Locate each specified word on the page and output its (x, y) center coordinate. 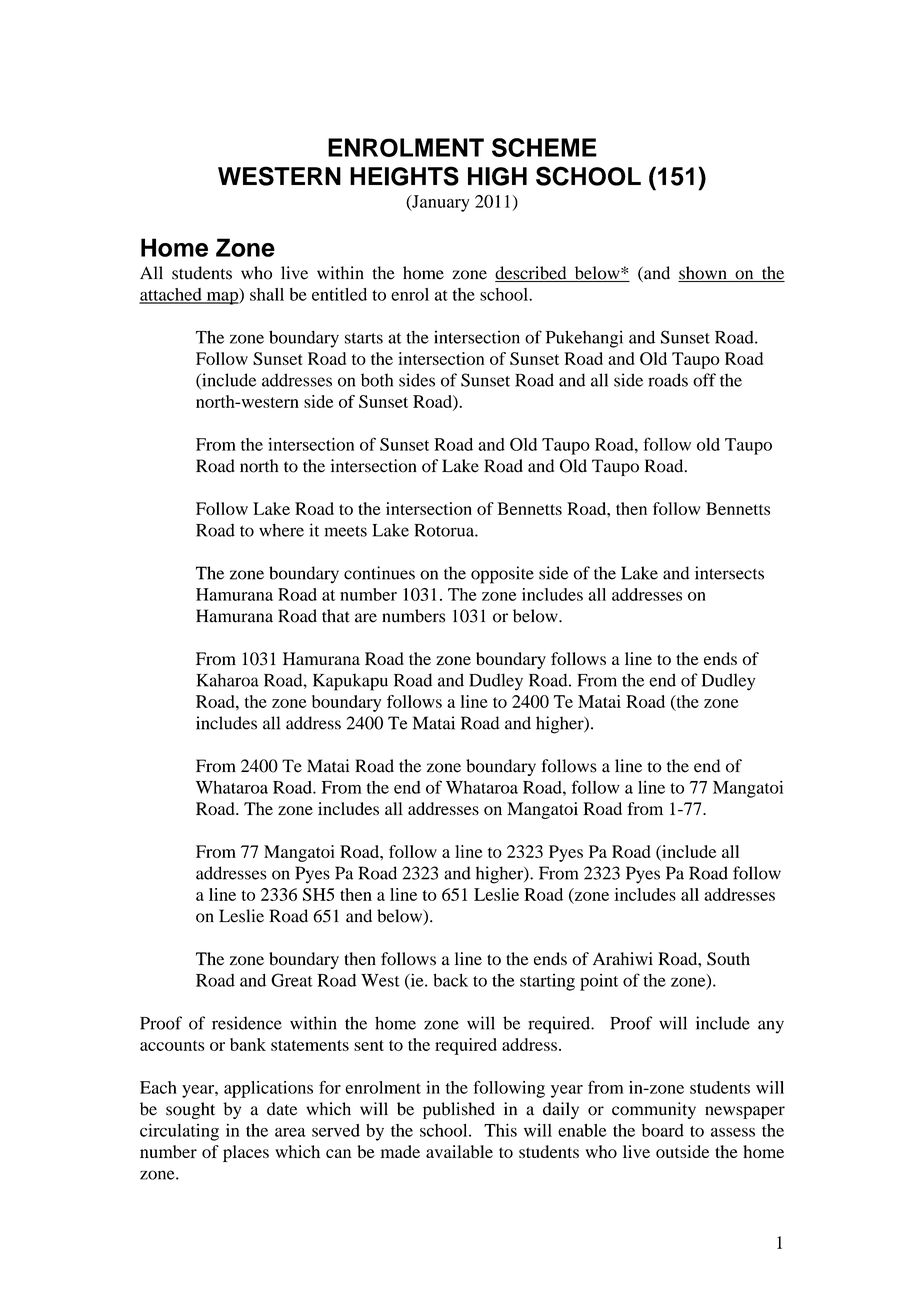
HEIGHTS (404, 176)
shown (703, 274)
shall (267, 294)
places (246, 1153)
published (459, 1110)
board (663, 1130)
